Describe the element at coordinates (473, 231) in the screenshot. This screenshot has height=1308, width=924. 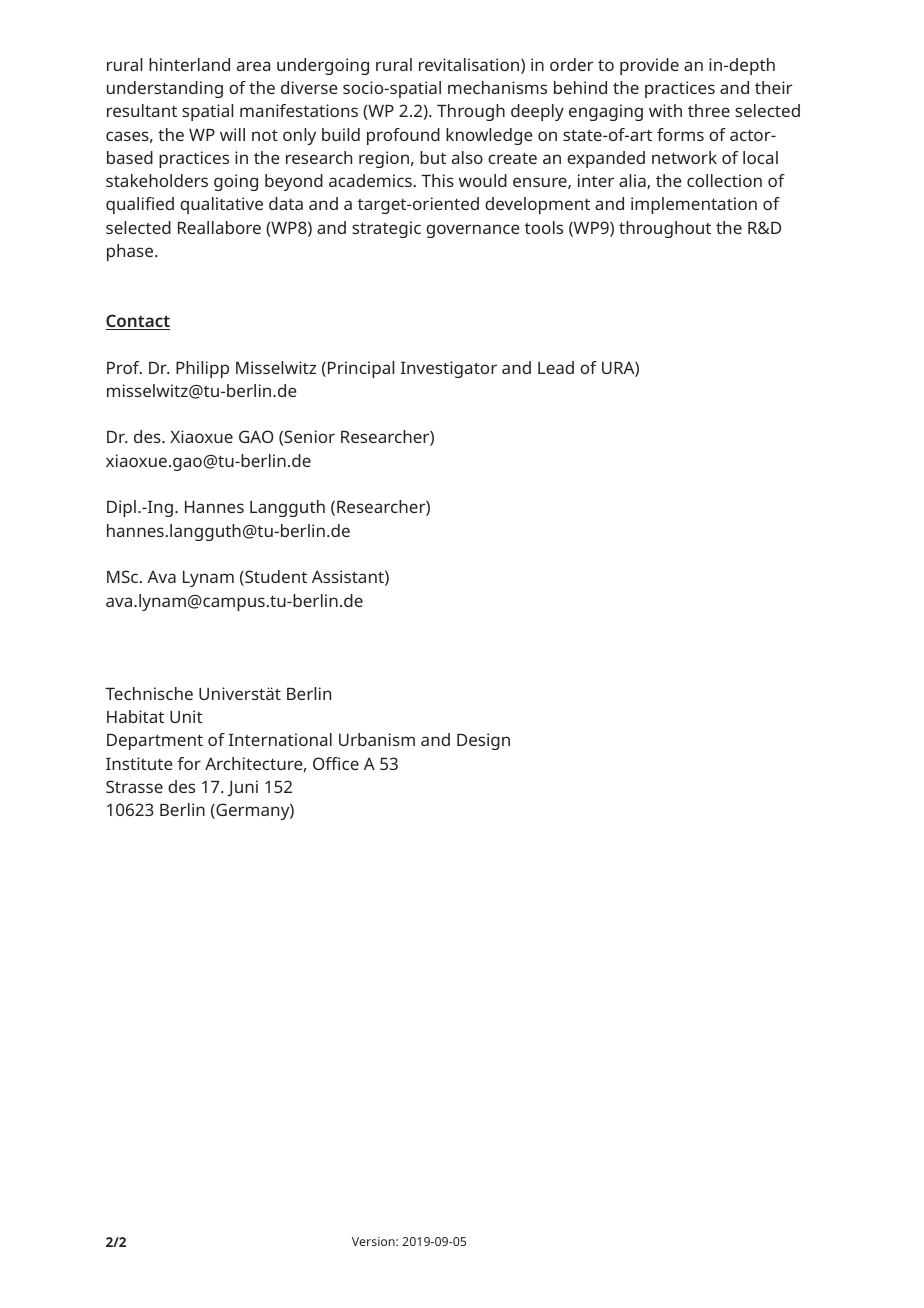
I see `governance` at that location.
